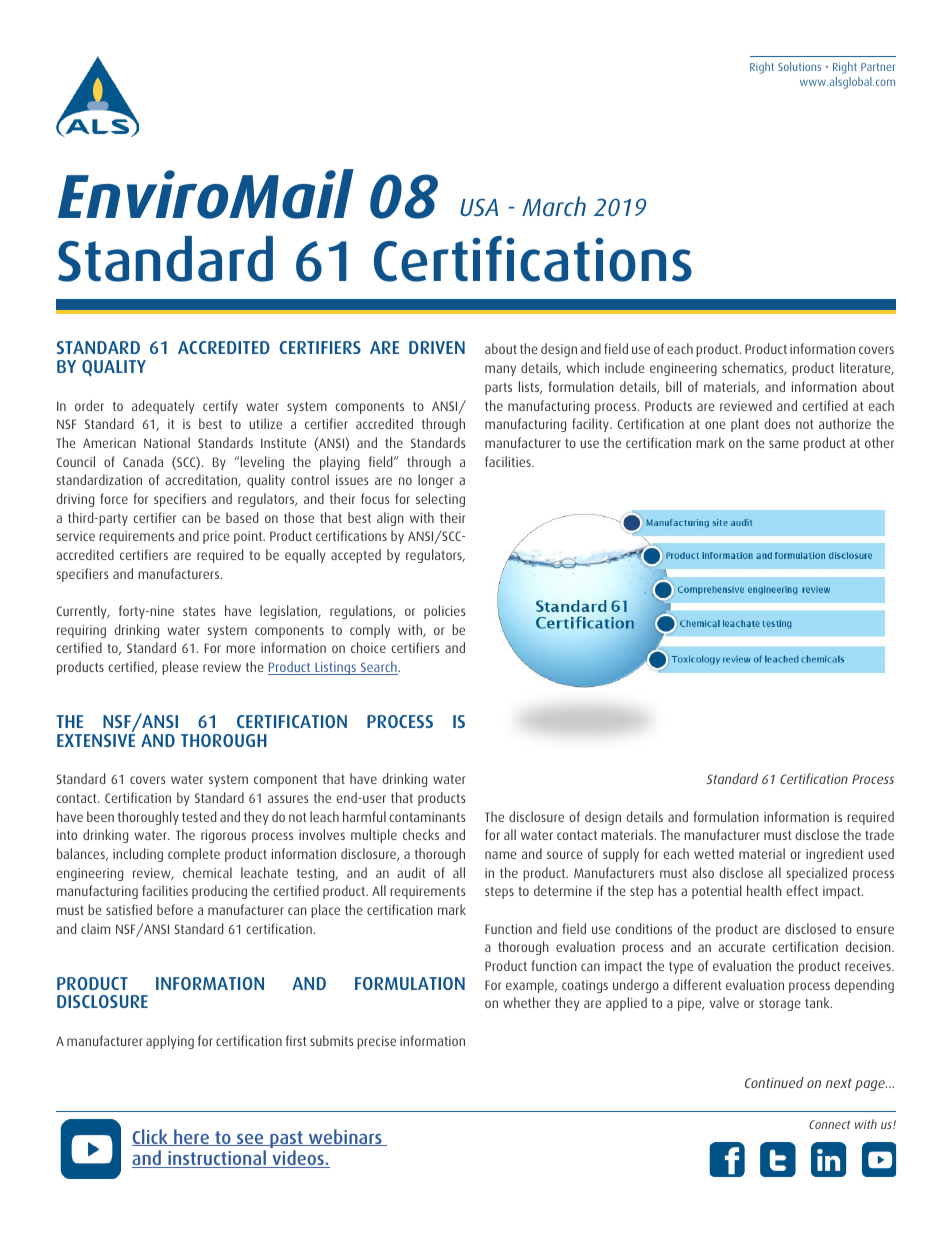 The height and width of the document is (1233, 952). What do you see at coordinates (799, 66) in the document?
I see `Solutions` at bounding box center [799, 66].
